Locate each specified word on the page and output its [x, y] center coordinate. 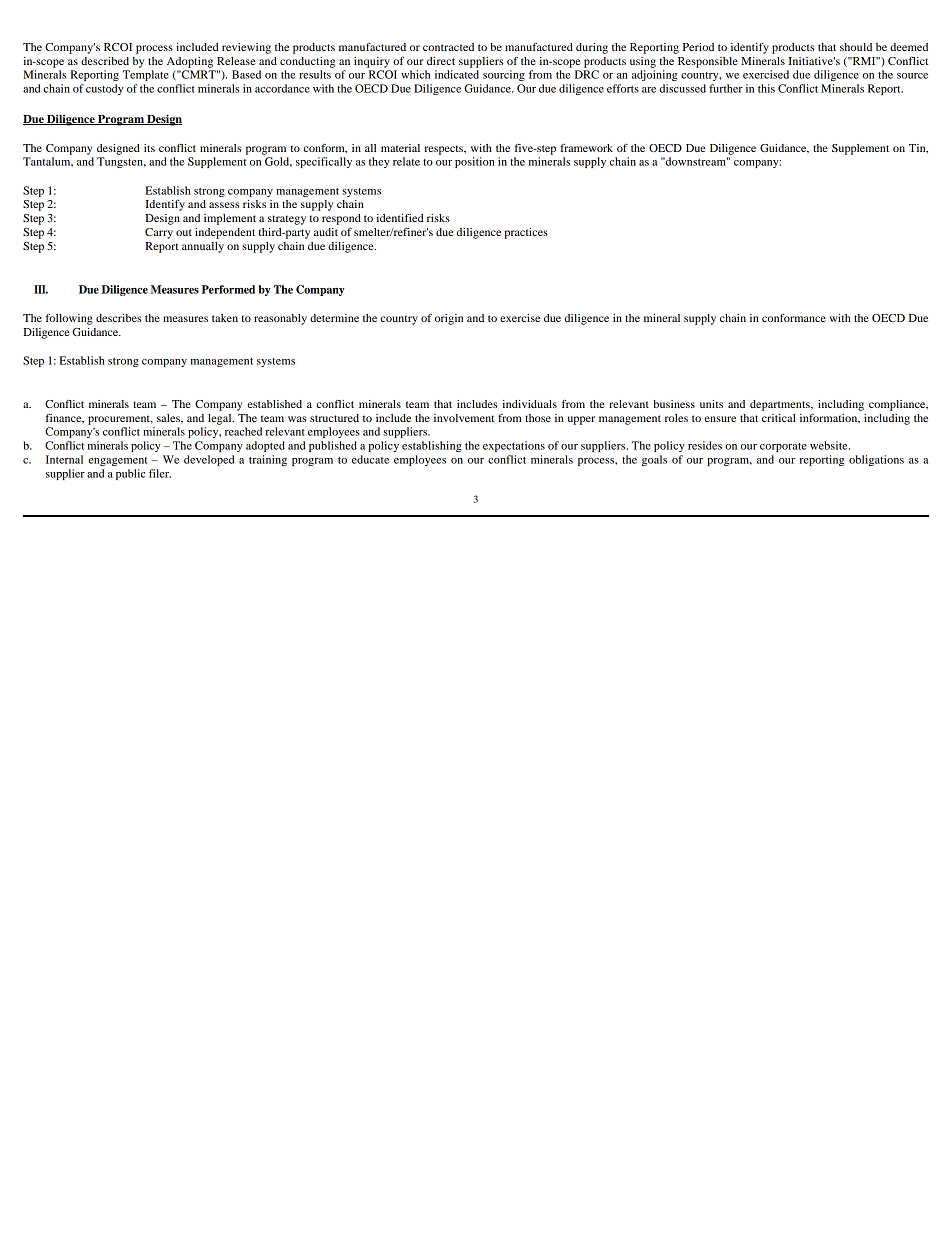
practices [526, 233]
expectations [514, 446]
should [856, 47]
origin [449, 319]
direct [441, 61]
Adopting [190, 62]
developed [209, 460]
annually [203, 247]
